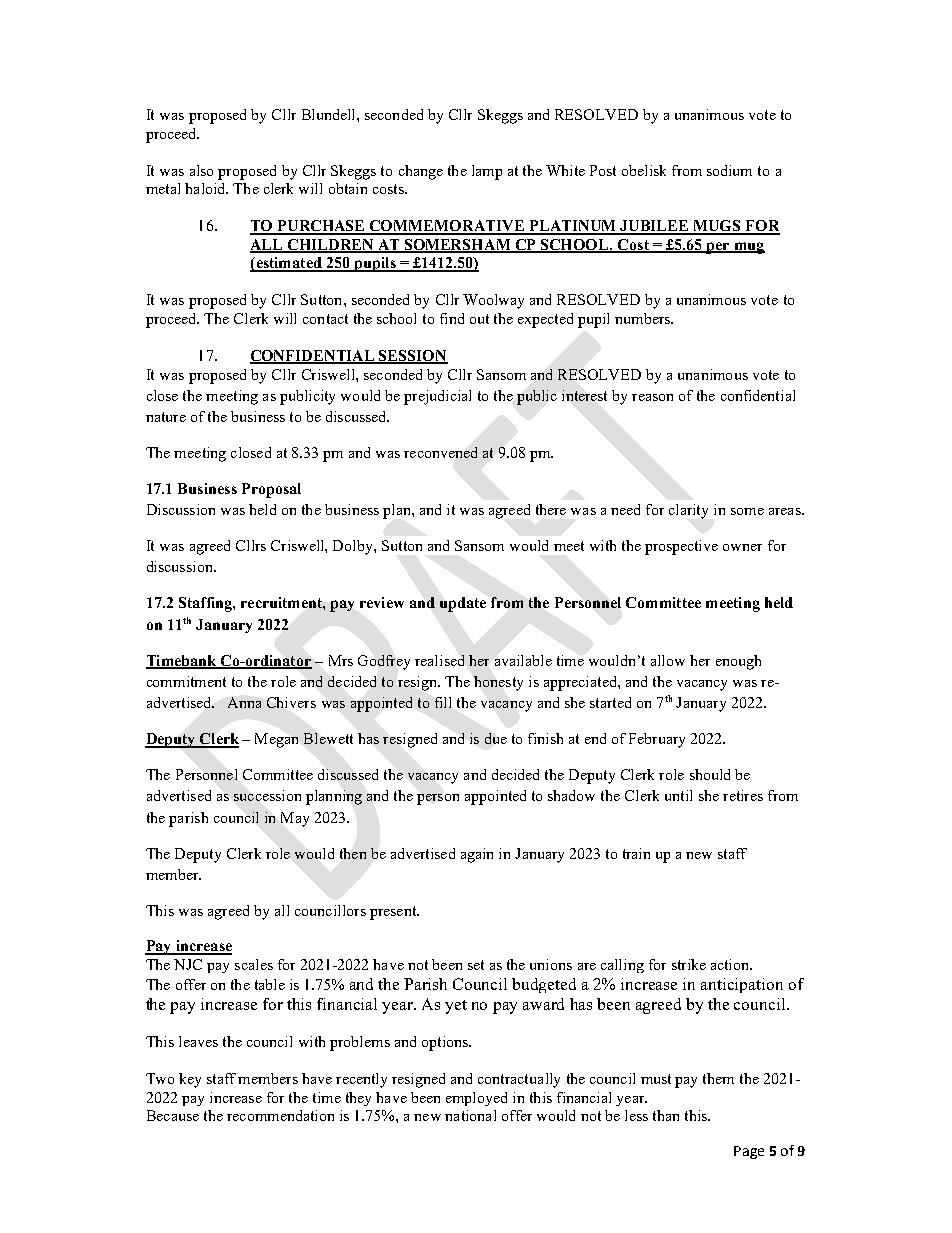 The image size is (952, 1233). Describe the element at coordinates (186, 681) in the screenshot. I see `commitment` at that location.
